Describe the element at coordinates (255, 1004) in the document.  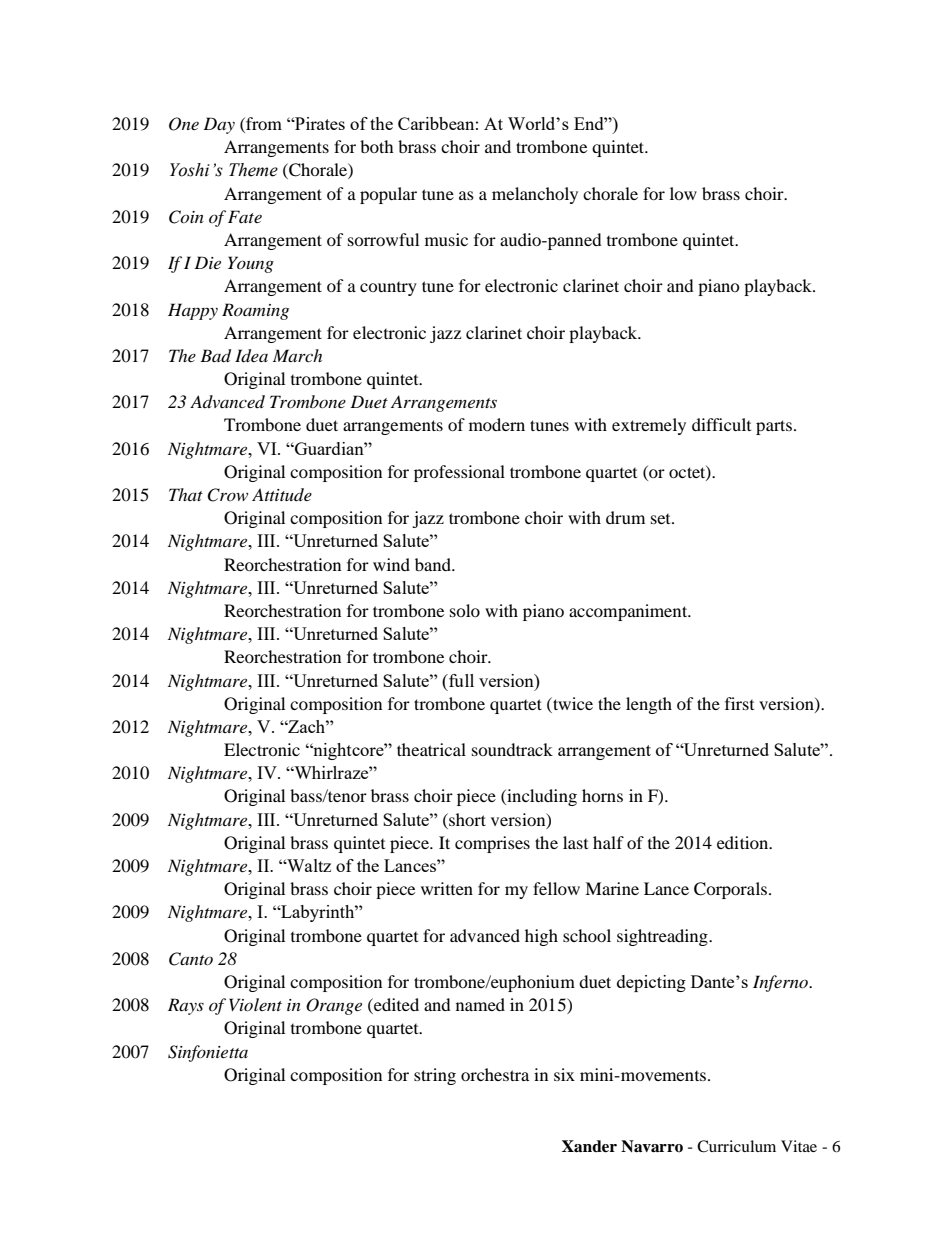
I see `Violent` at that location.
